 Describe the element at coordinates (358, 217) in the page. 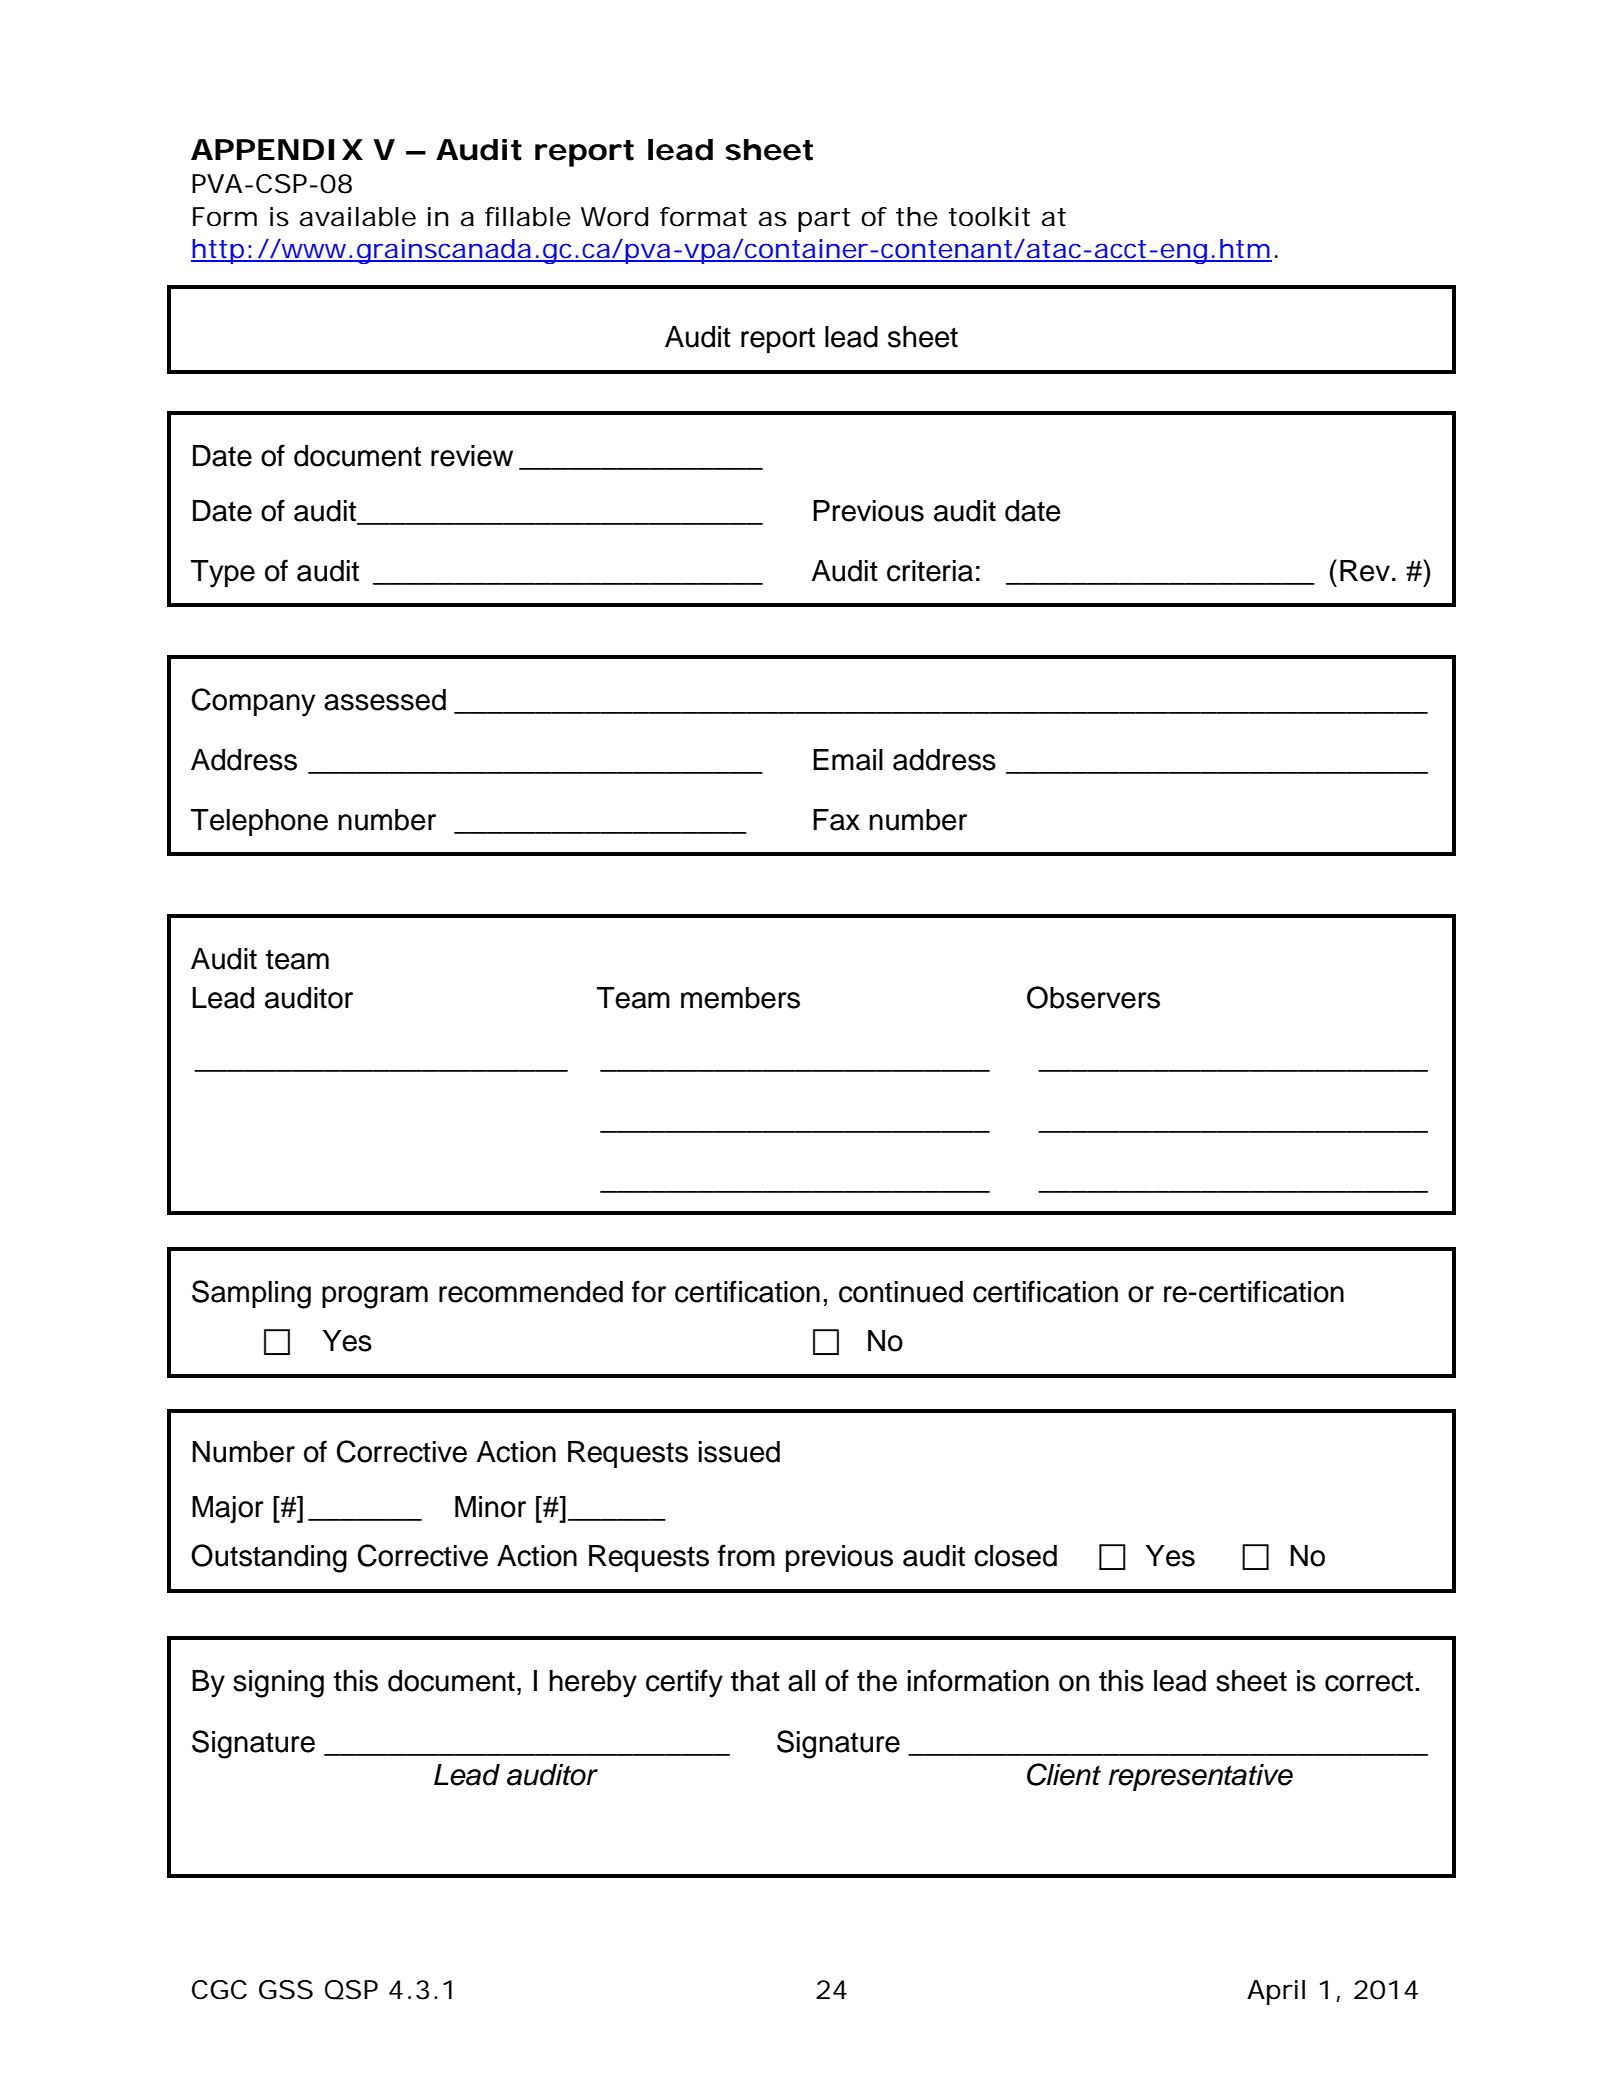

I see `available` at that location.
